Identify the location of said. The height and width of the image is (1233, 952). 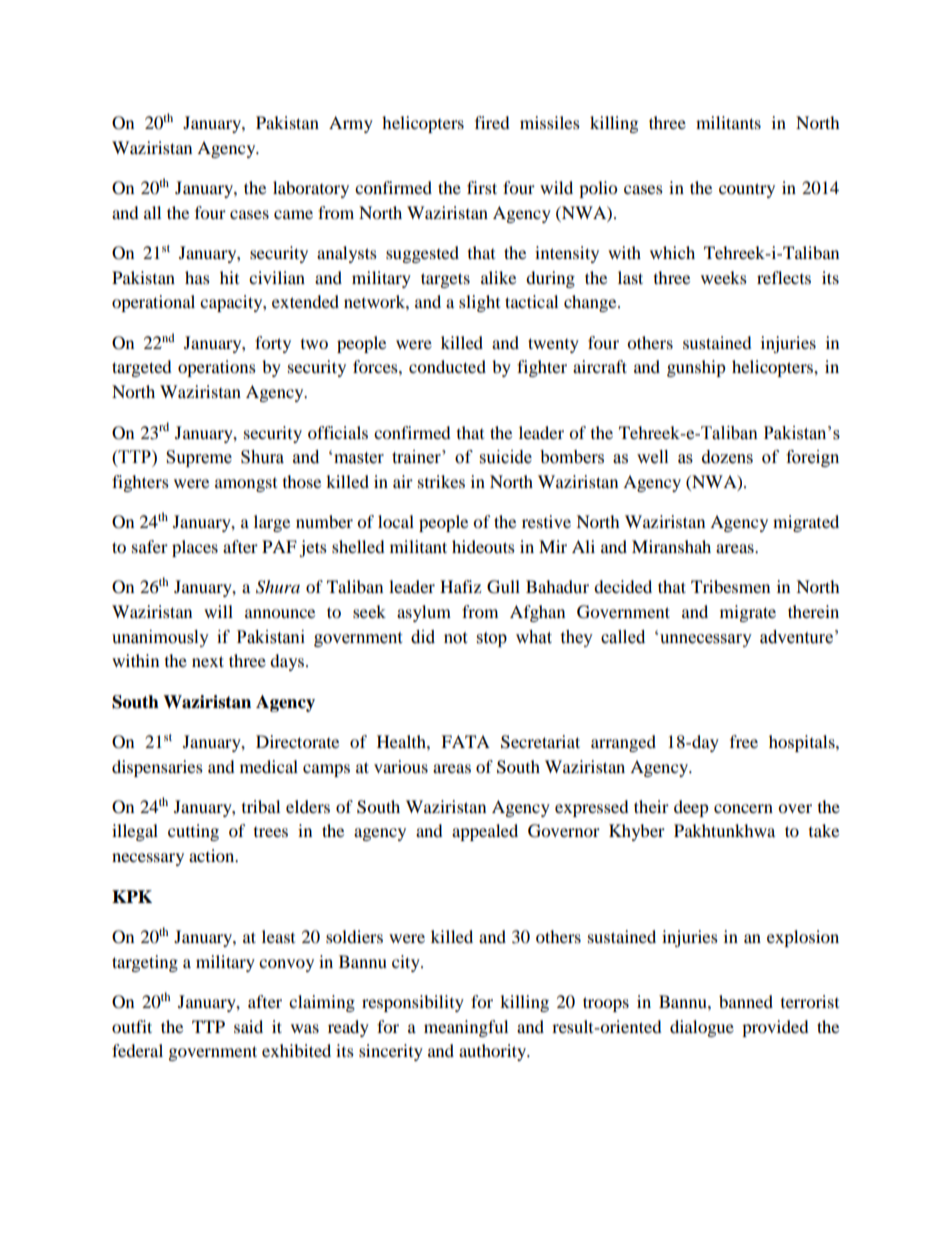
(248, 1026).
